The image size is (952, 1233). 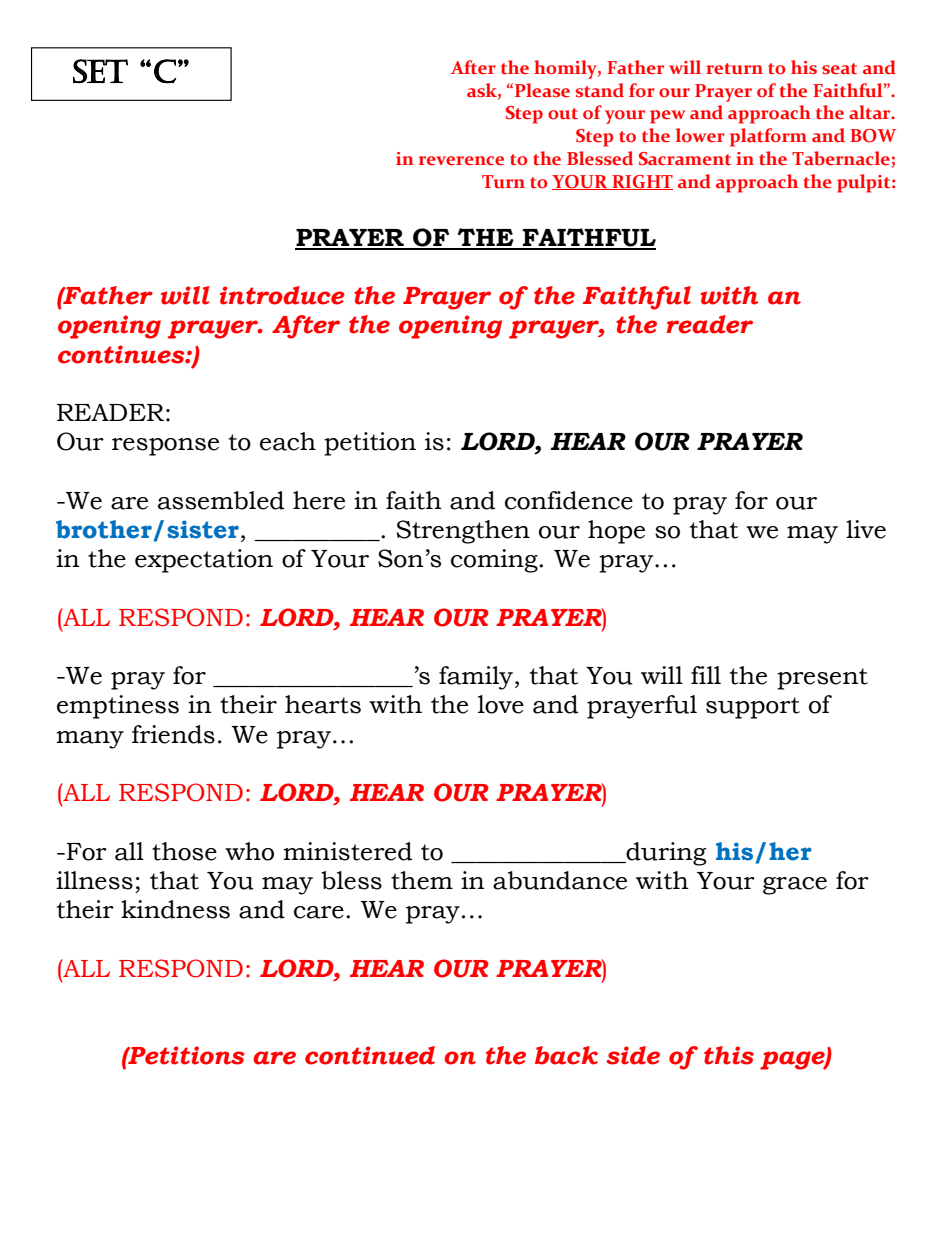 What do you see at coordinates (753, 708) in the screenshot?
I see `support` at bounding box center [753, 708].
